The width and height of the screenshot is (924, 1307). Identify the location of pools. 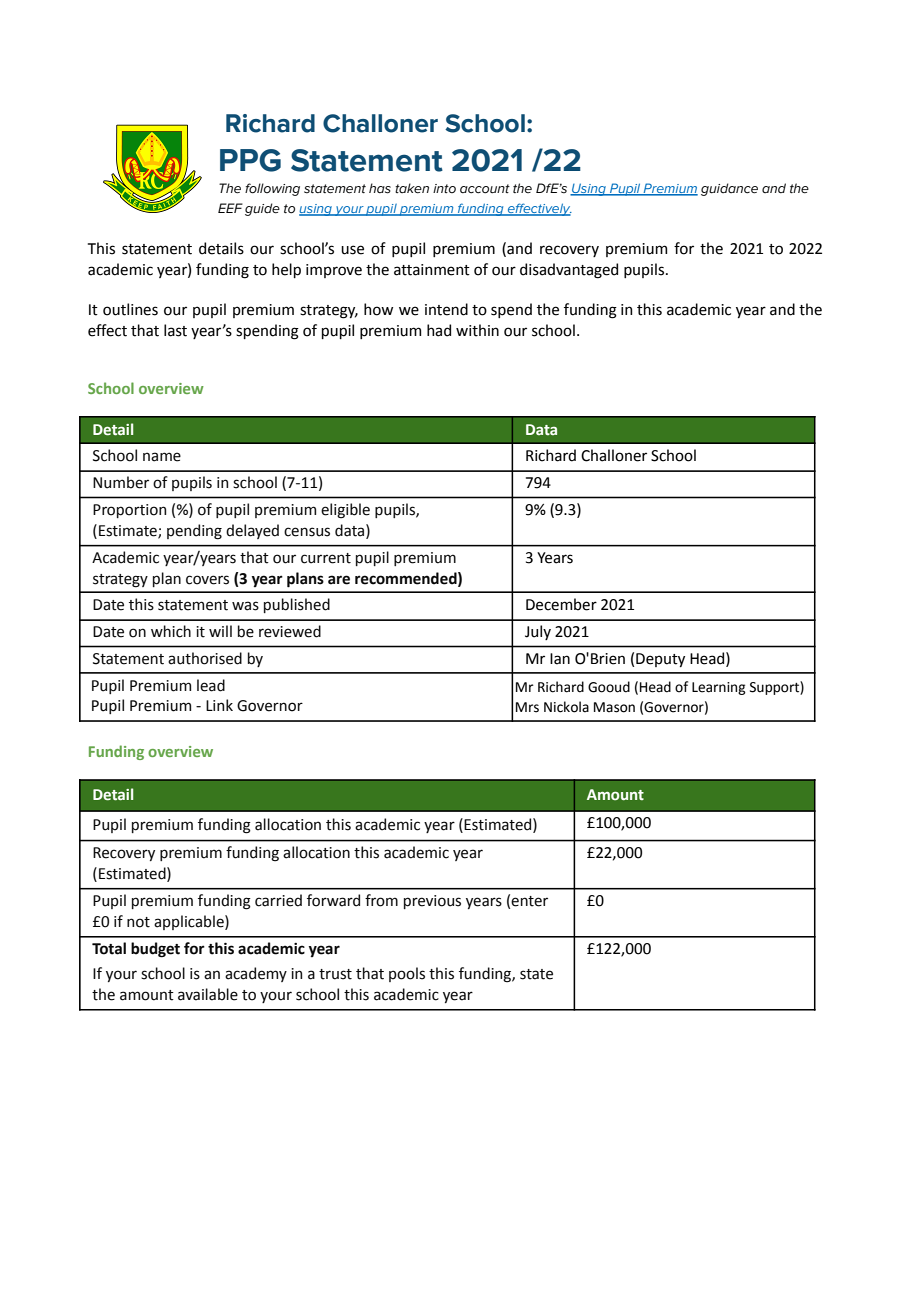
(407, 974).
